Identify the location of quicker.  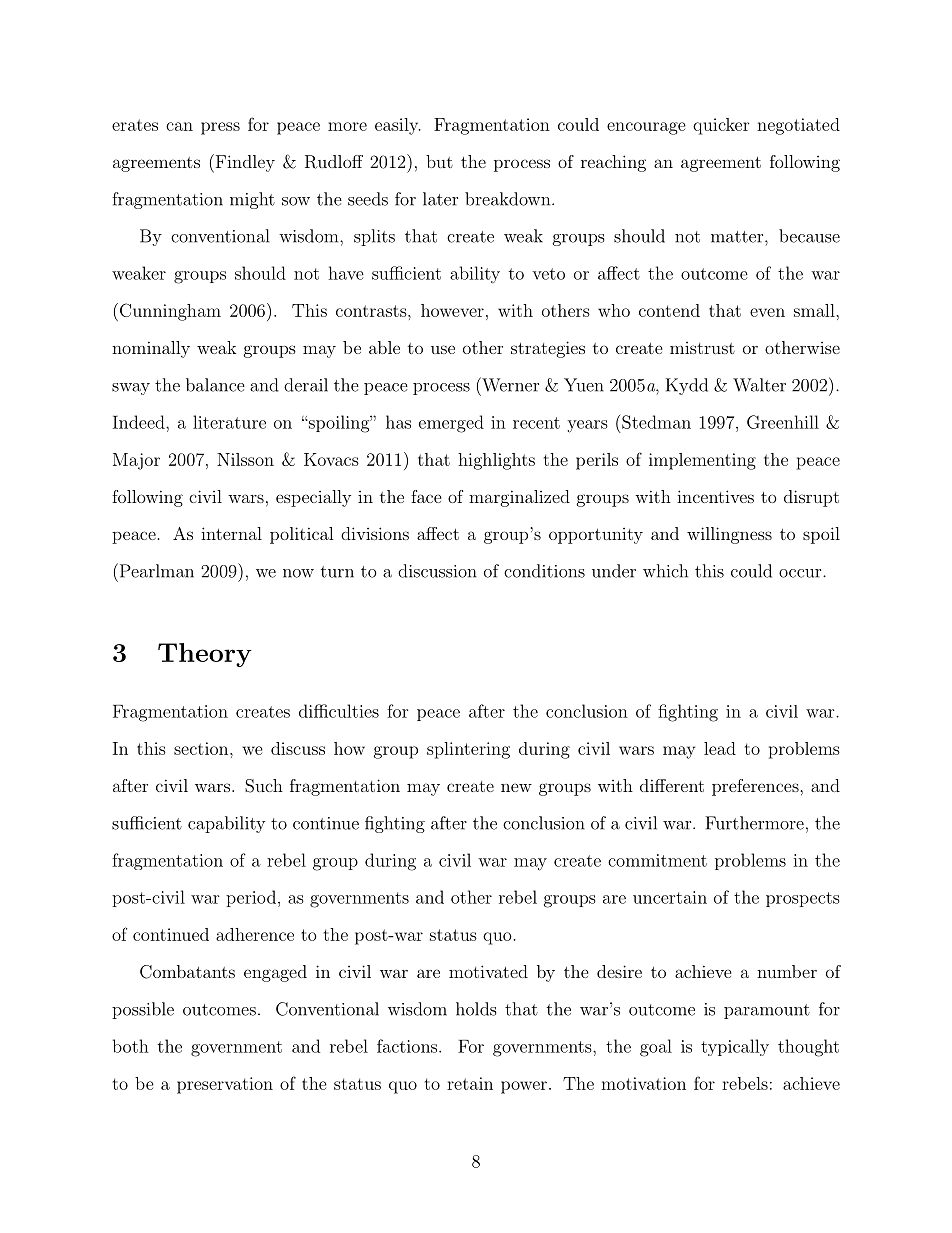
(721, 126).
